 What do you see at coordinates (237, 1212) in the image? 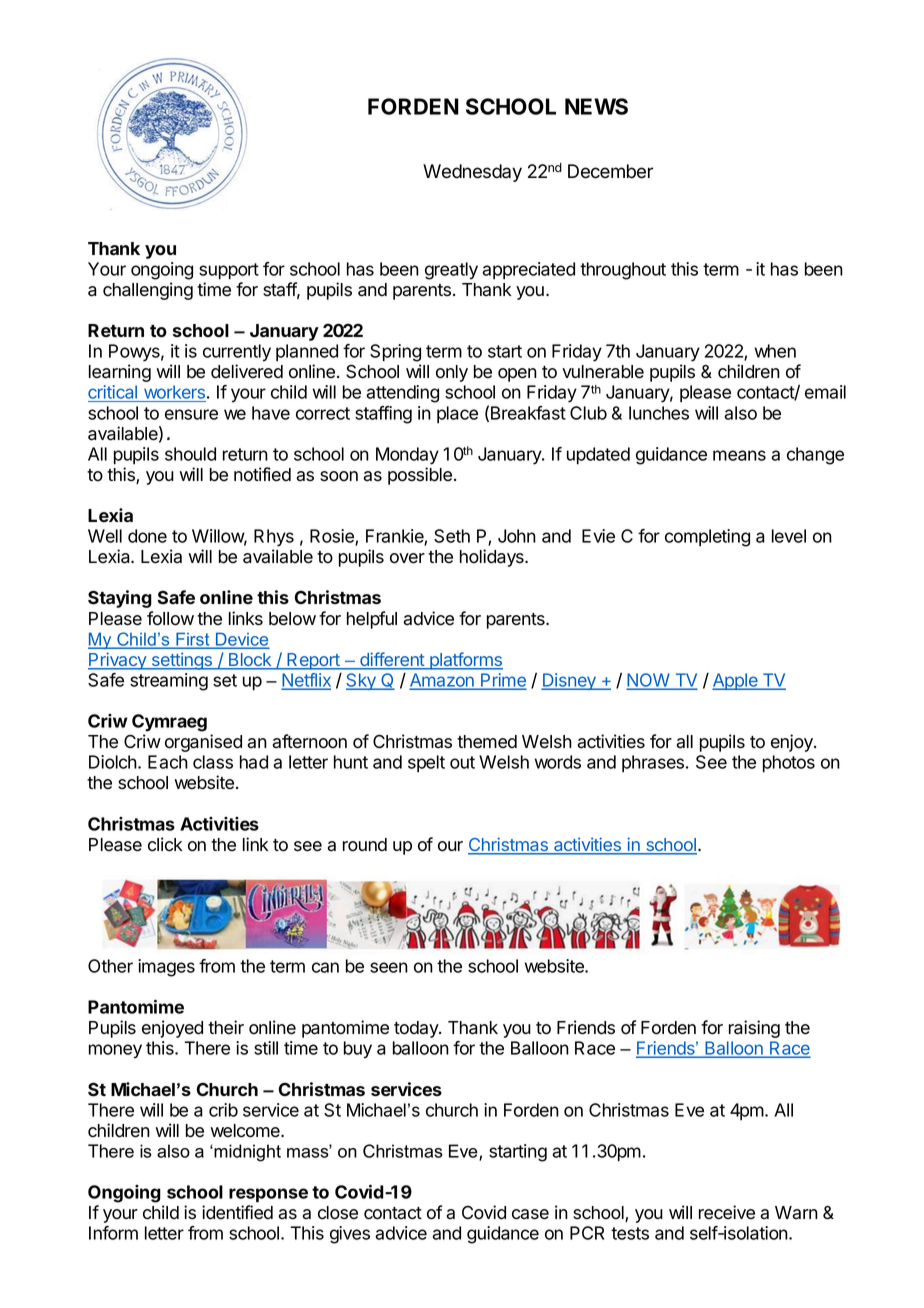
I see `identified` at bounding box center [237, 1212].
